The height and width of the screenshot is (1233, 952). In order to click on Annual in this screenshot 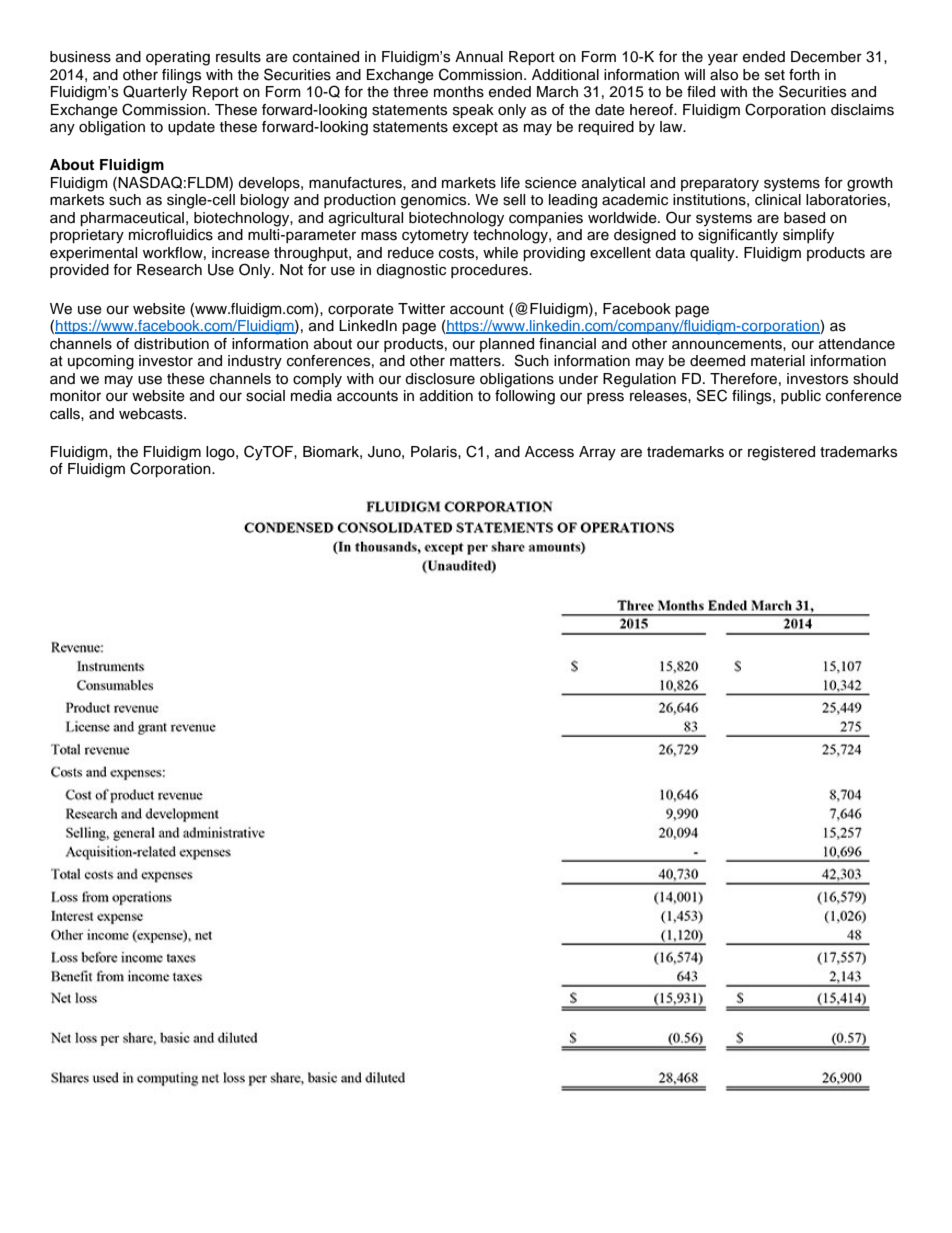, I will do `click(479, 57)`.
